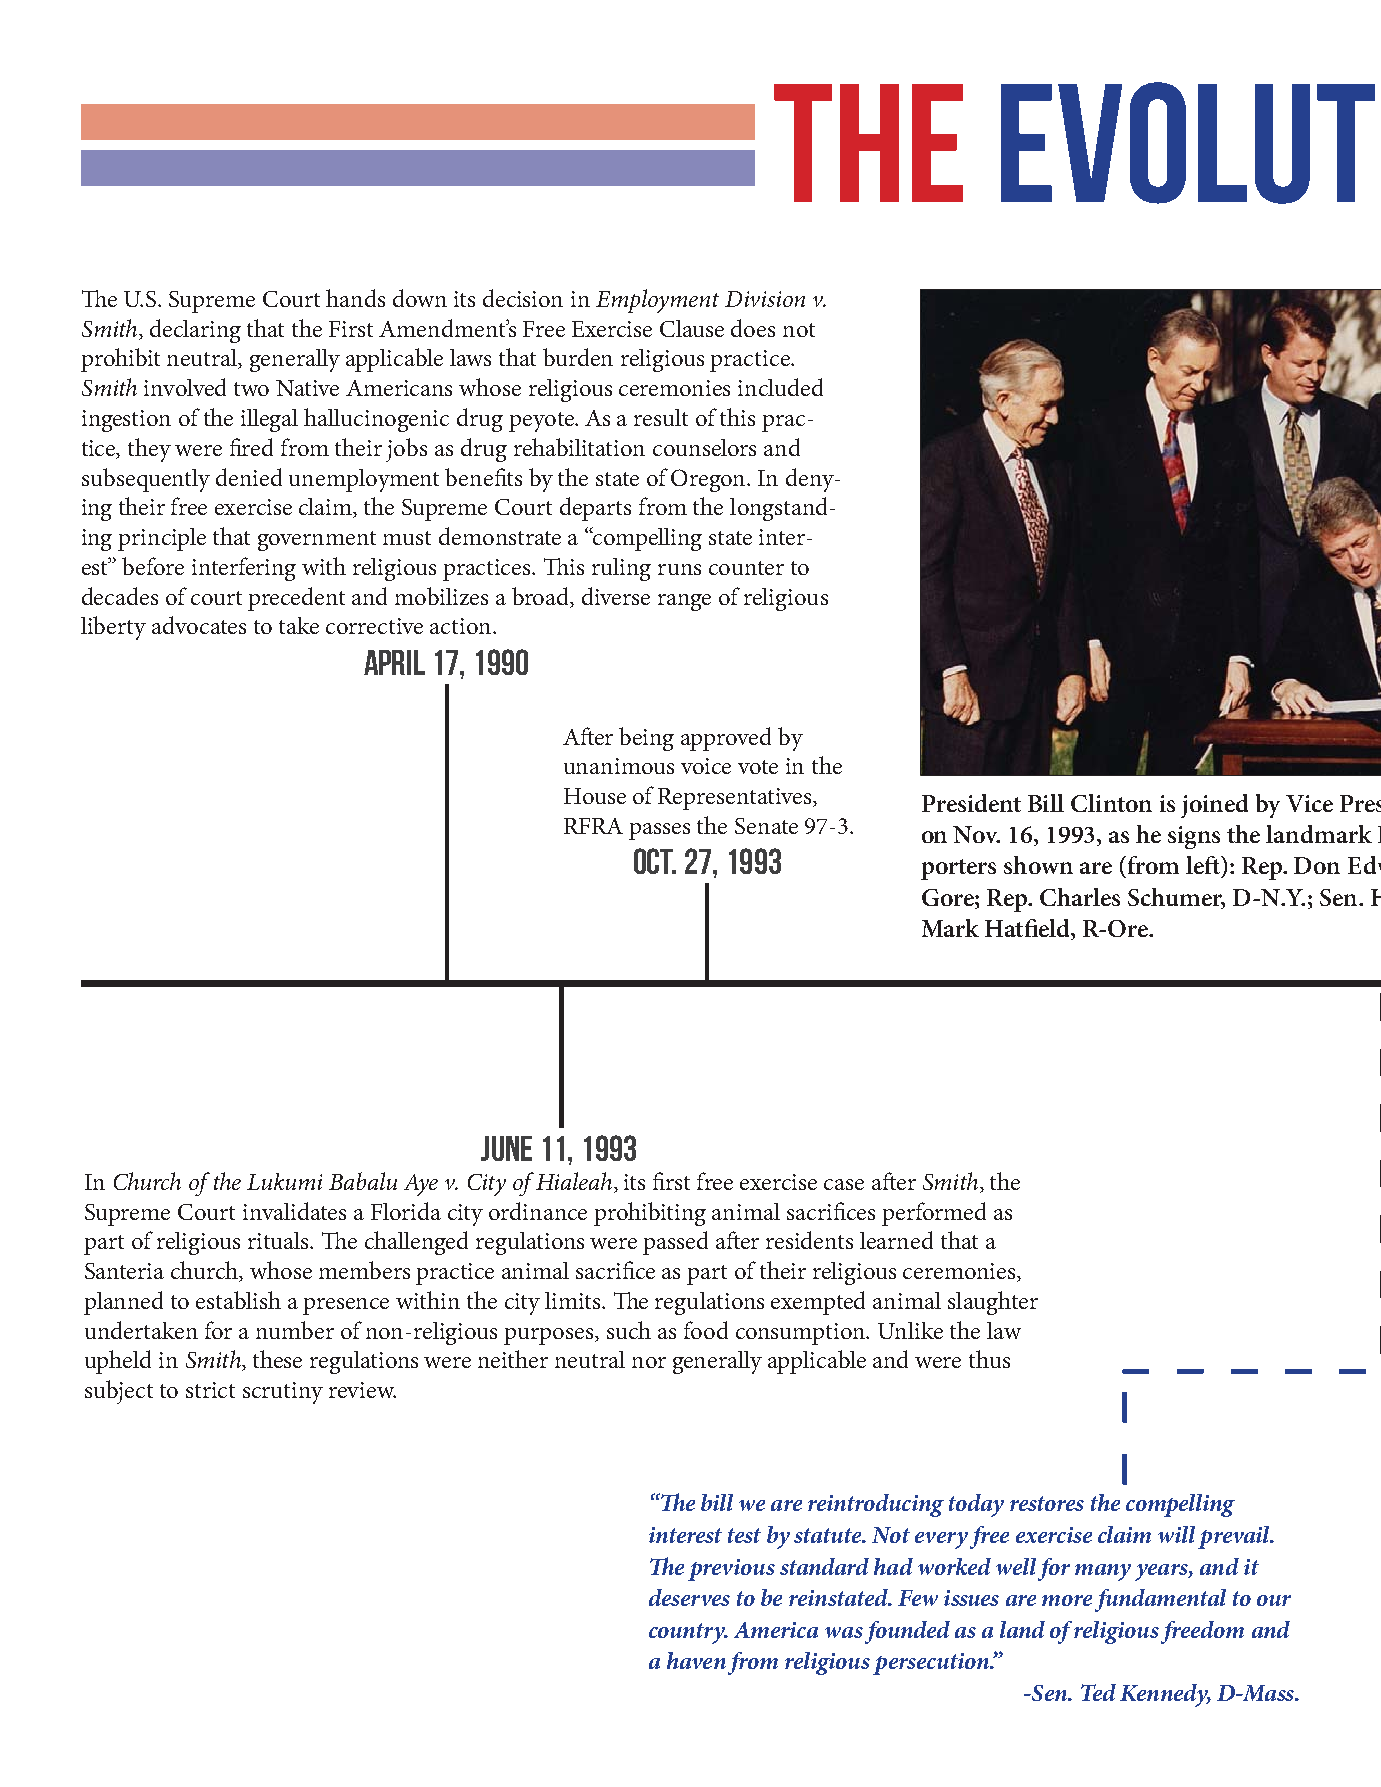  Describe the element at coordinates (195, 331) in the screenshot. I see `declaring` at that location.
